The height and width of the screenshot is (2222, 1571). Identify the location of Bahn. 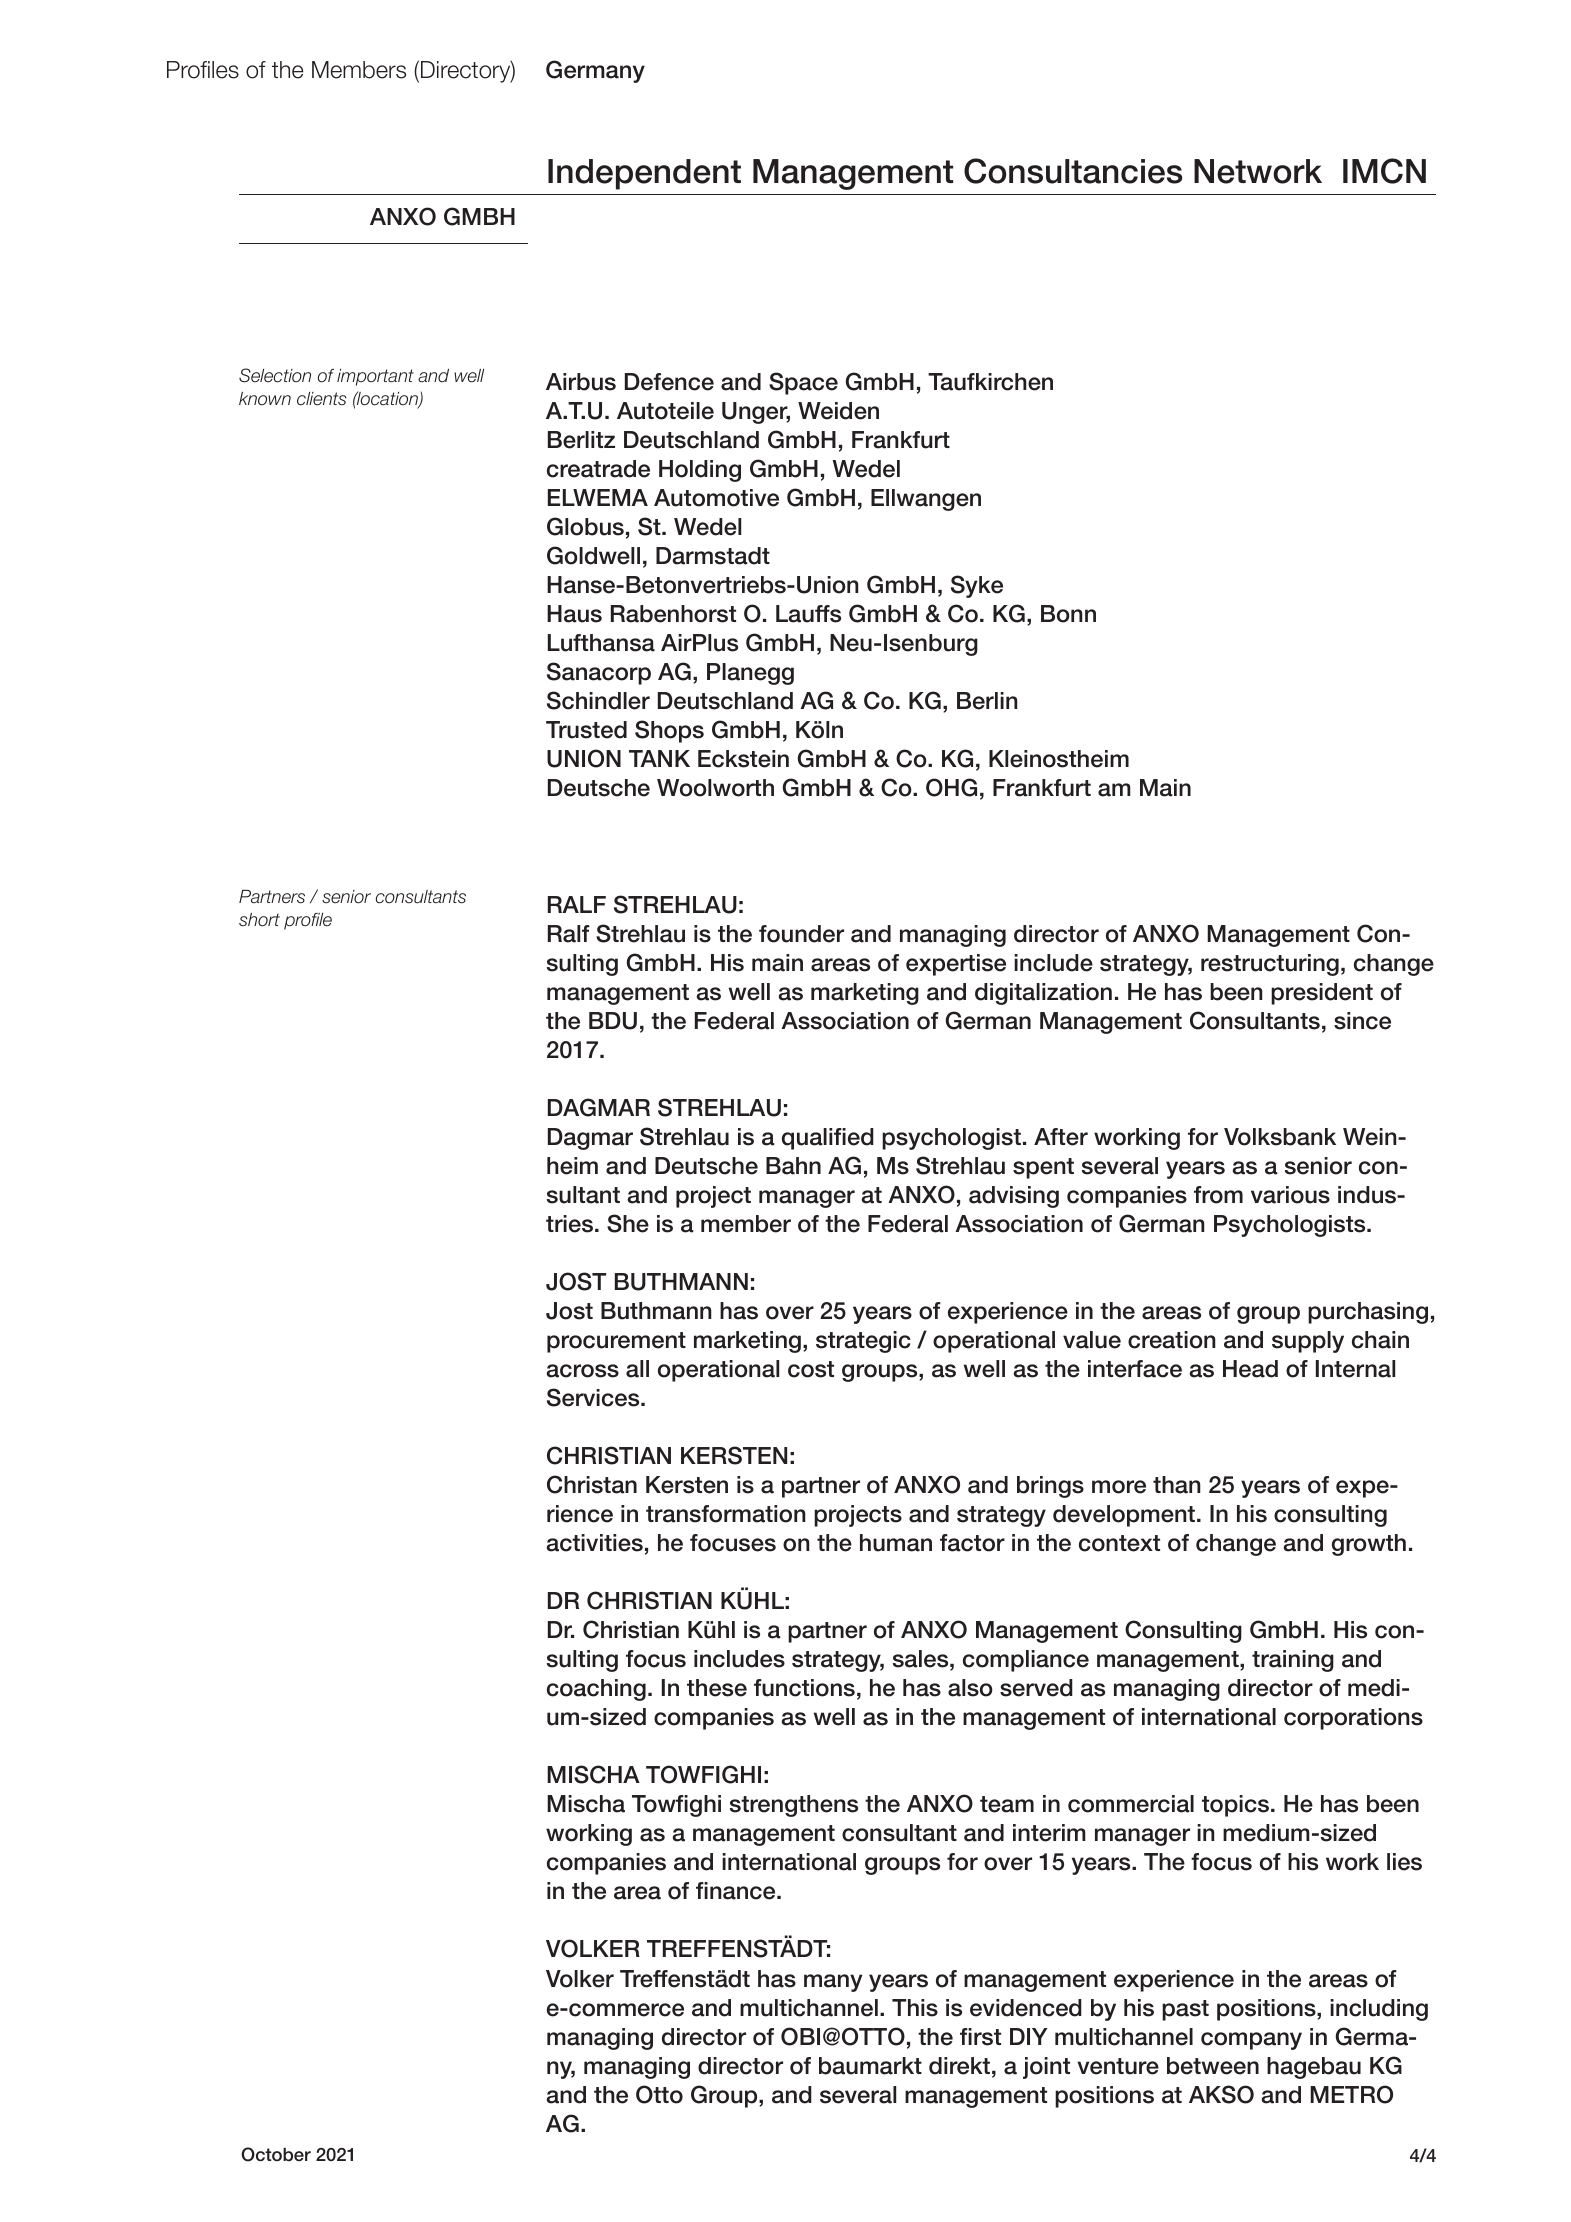
(793, 1166).
